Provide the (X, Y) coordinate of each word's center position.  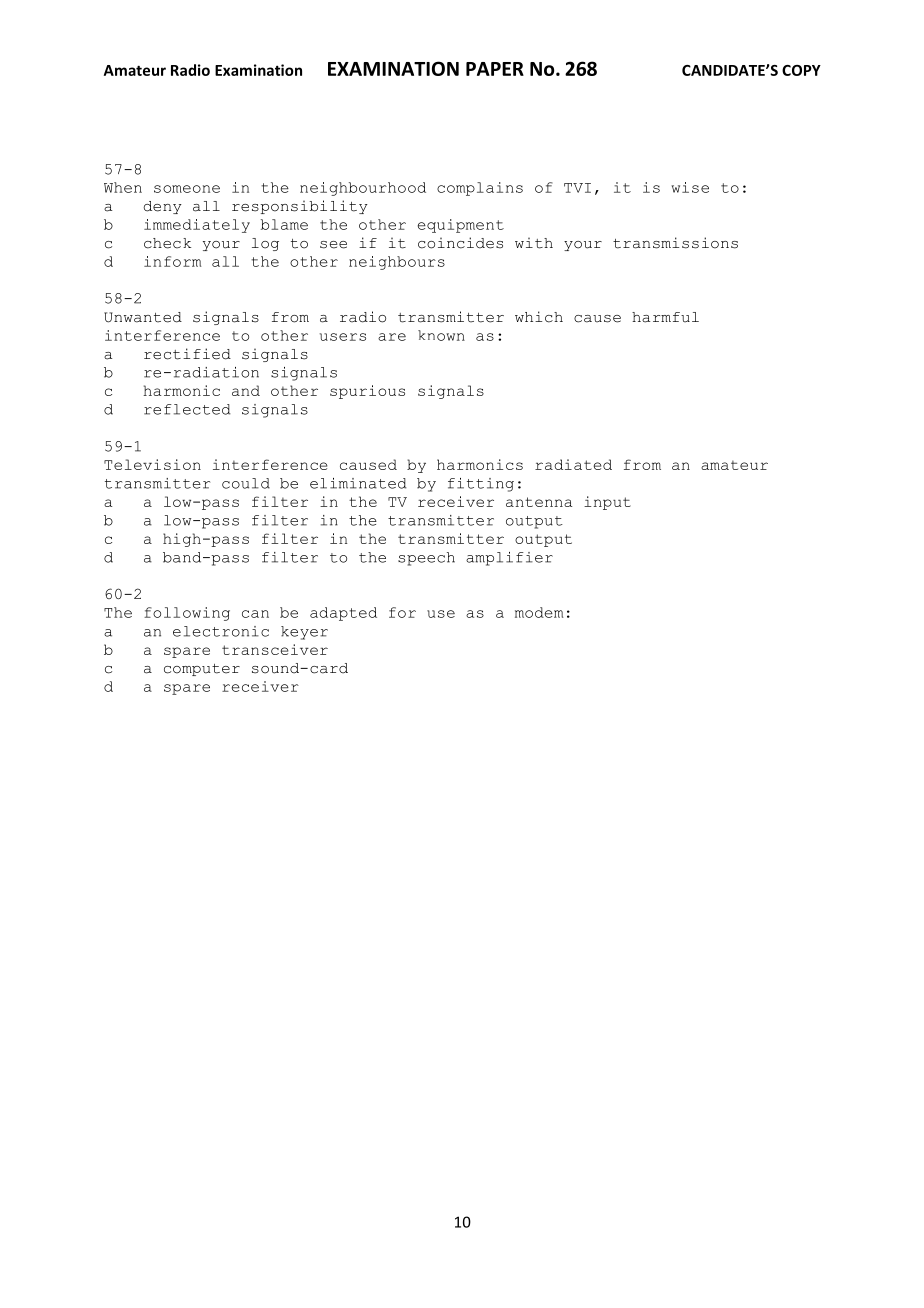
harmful (665, 317)
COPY (801, 70)
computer (202, 670)
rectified (187, 354)
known (441, 335)
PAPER (495, 69)
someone (187, 189)
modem (539, 612)
